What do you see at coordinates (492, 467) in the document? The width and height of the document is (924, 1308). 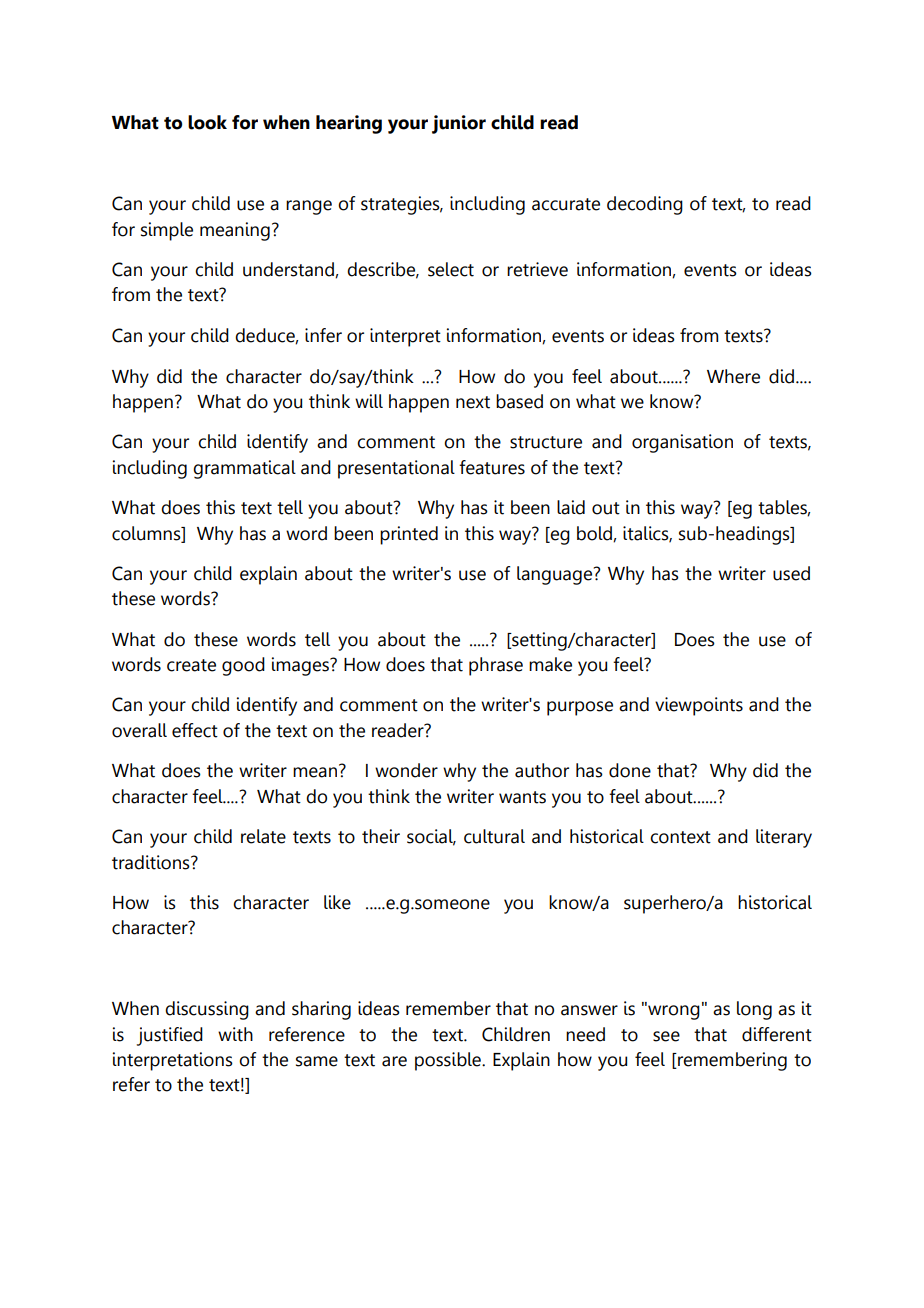 I see `features` at bounding box center [492, 467].
